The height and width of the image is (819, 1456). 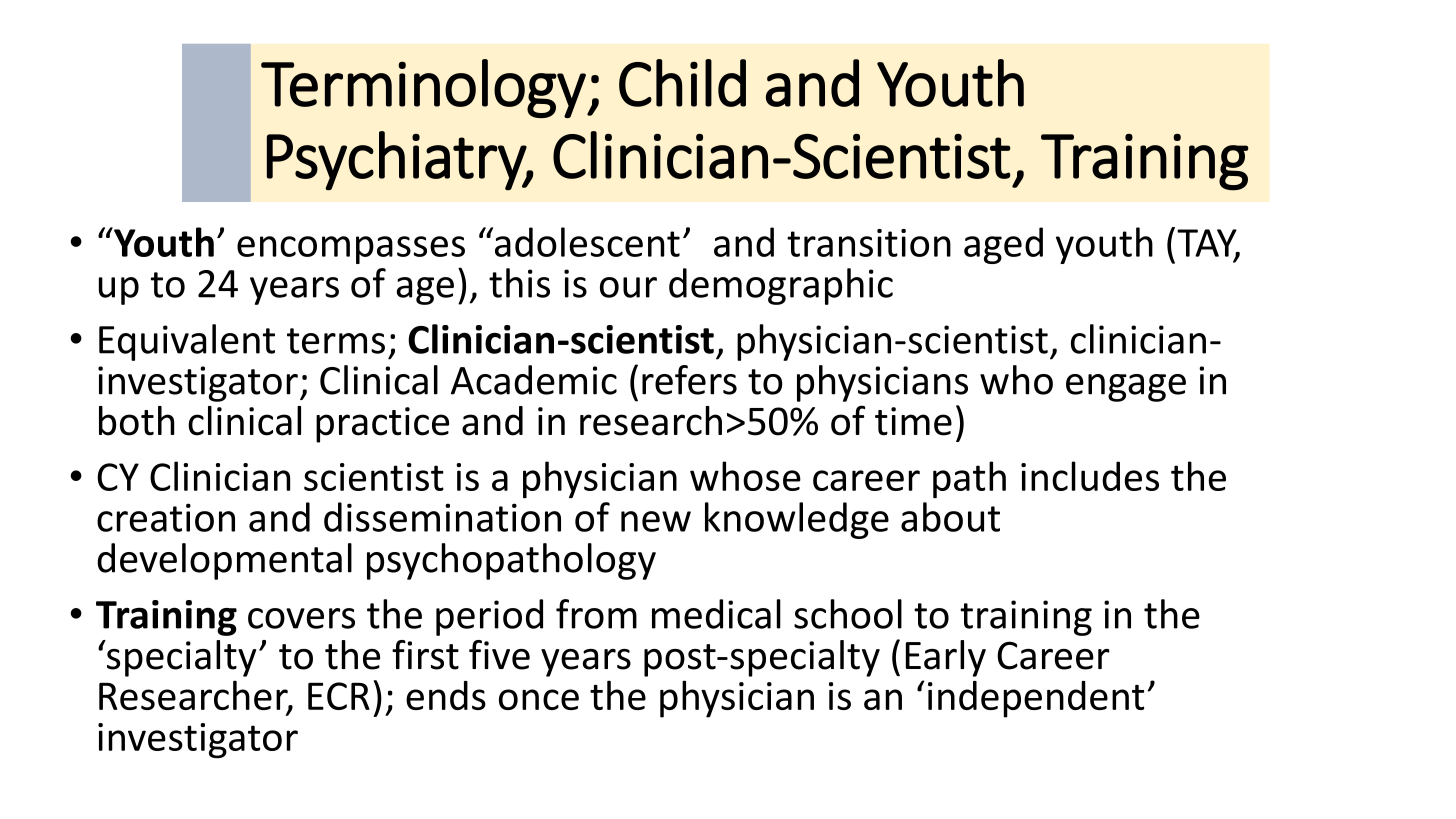 I want to click on Terminology, so click(x=423, y=88).
